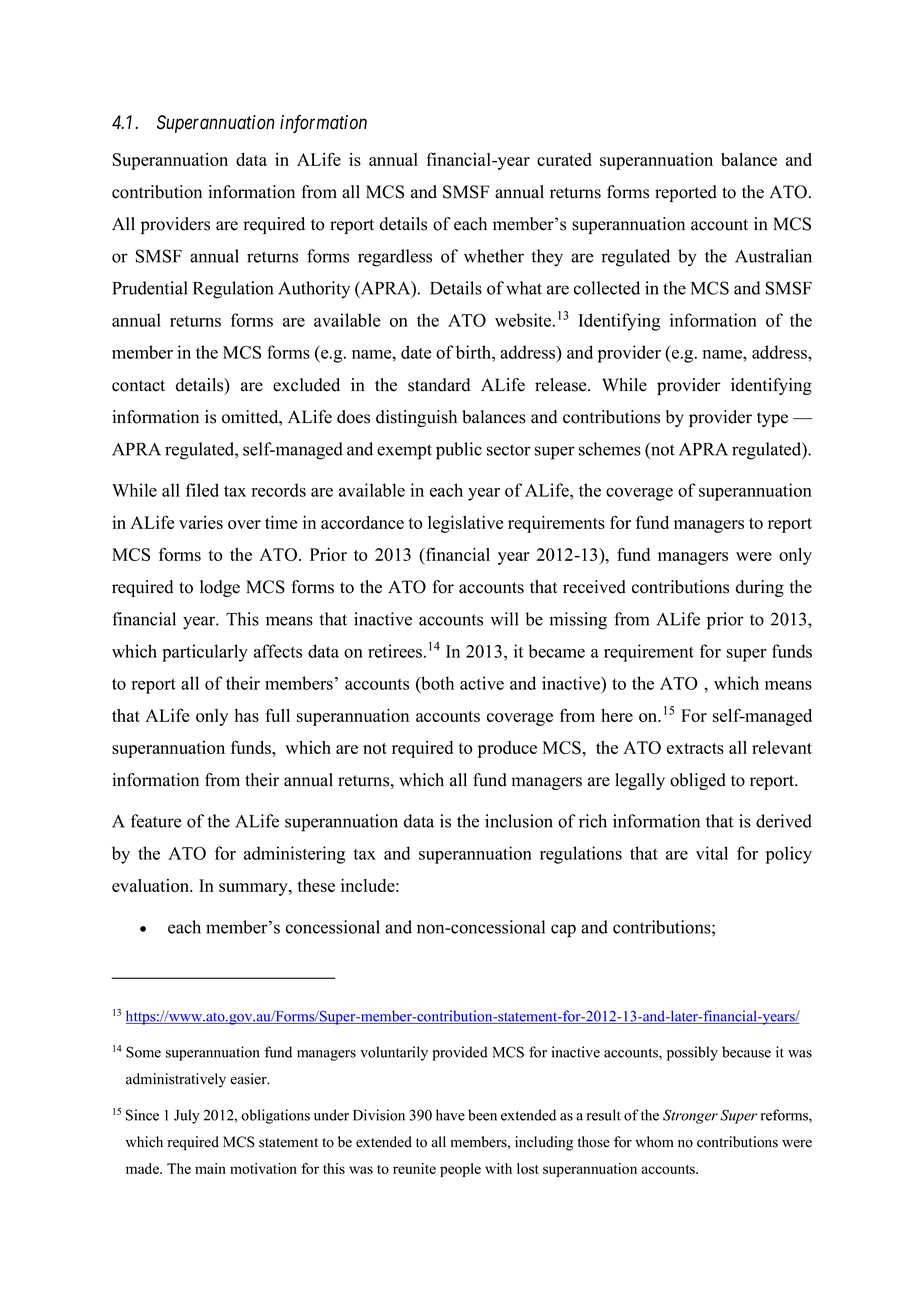 The image size is (924, 1307). What do you see at coordinates (773, 256) in the image?
I see `Australian` at bounding box center [773, 256].
